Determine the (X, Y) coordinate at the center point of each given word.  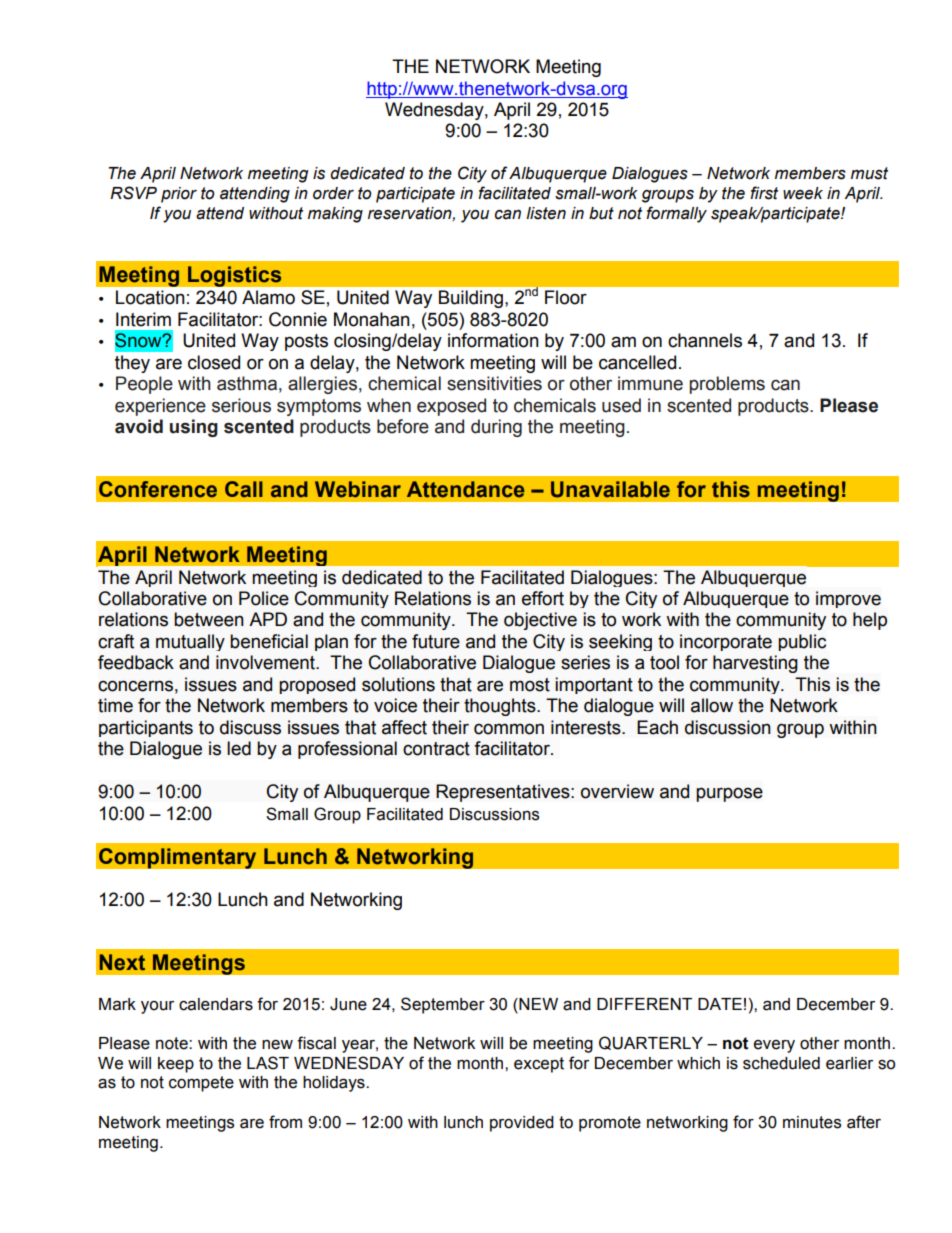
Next (122, 962)
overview (617, 791)
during (496, 428)
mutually (190, 642)
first (764, 193)
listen (546, 213)
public (802, 642)
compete (201, 1084)
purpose (729, 794)
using (194, 428)
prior (179, 195)
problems (727, 385)
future (436, 641)
